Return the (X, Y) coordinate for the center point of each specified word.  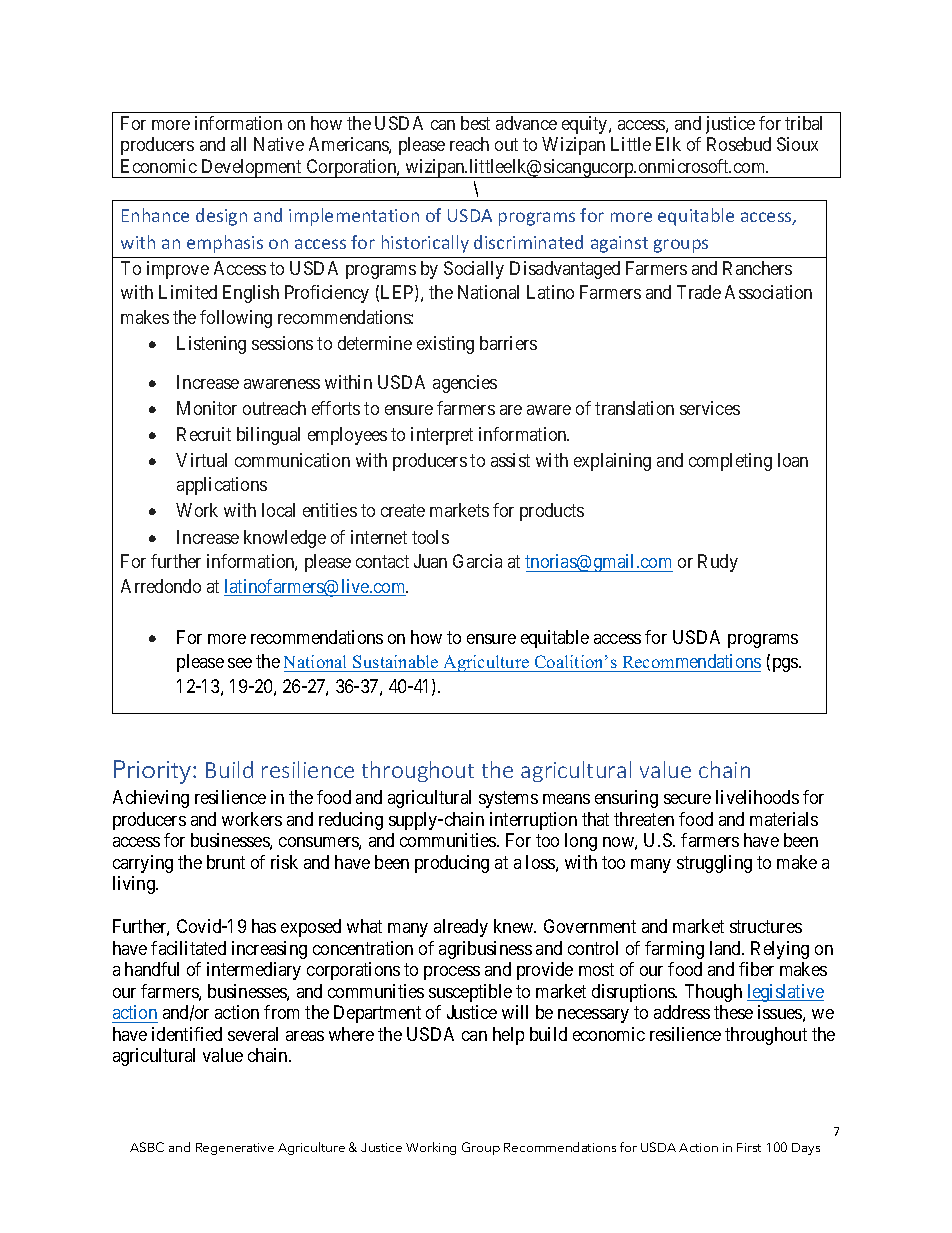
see (240, 663)
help (508, 1036)
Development (251, 168)
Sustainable (395, 661)
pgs (786, 665)
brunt (226, 862)
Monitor (207, 408)
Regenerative (235, 1149)
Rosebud (739, 144)
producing (452, 864)
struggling (714, 864)
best (475, 123)
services (710, 408)
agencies (465, 384)
